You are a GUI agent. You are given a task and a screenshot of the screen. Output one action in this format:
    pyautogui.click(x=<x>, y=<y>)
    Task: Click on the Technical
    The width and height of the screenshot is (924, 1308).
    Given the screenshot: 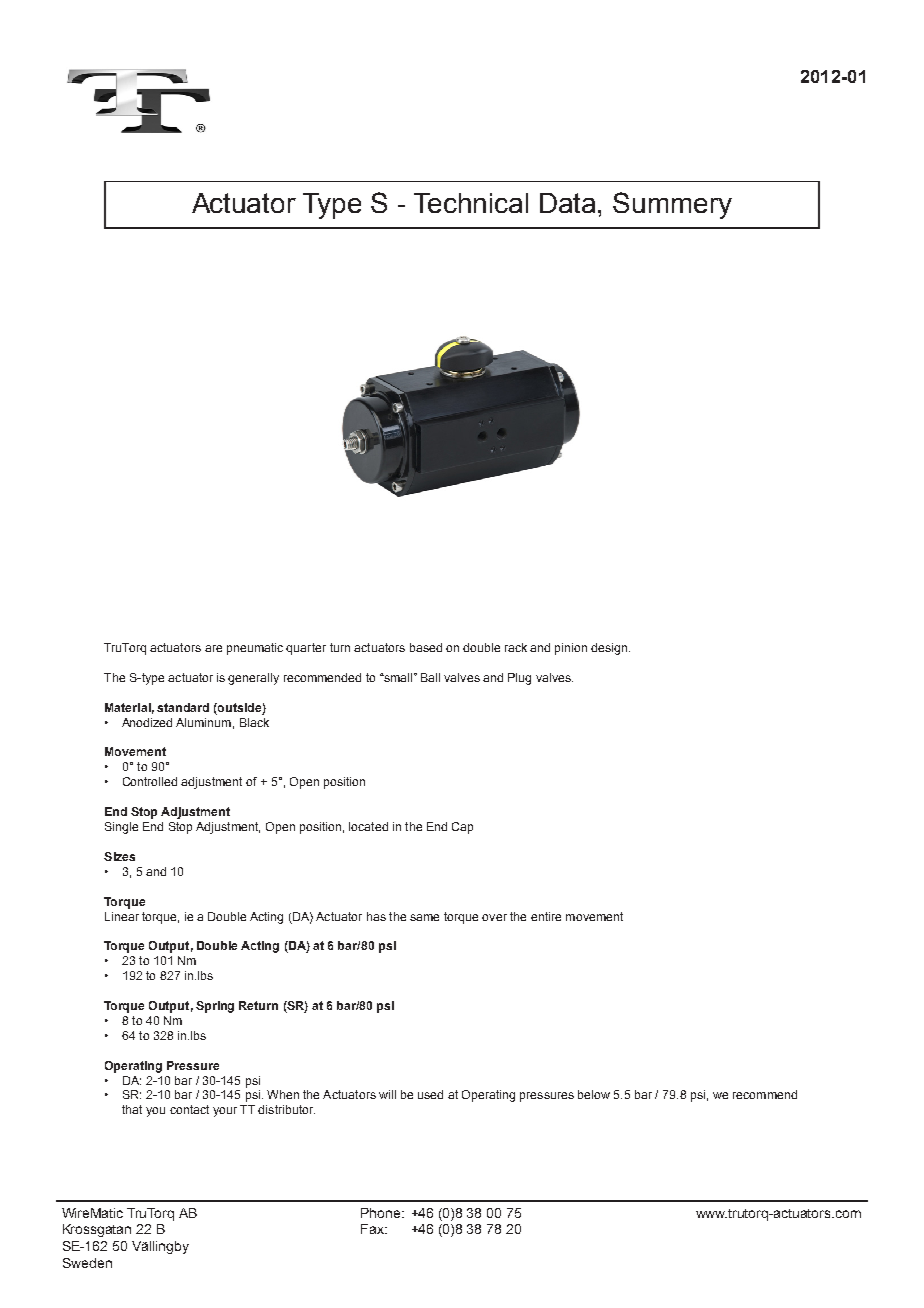 What is the action you would take?
    pyautogui.click(x=471, y=203)
